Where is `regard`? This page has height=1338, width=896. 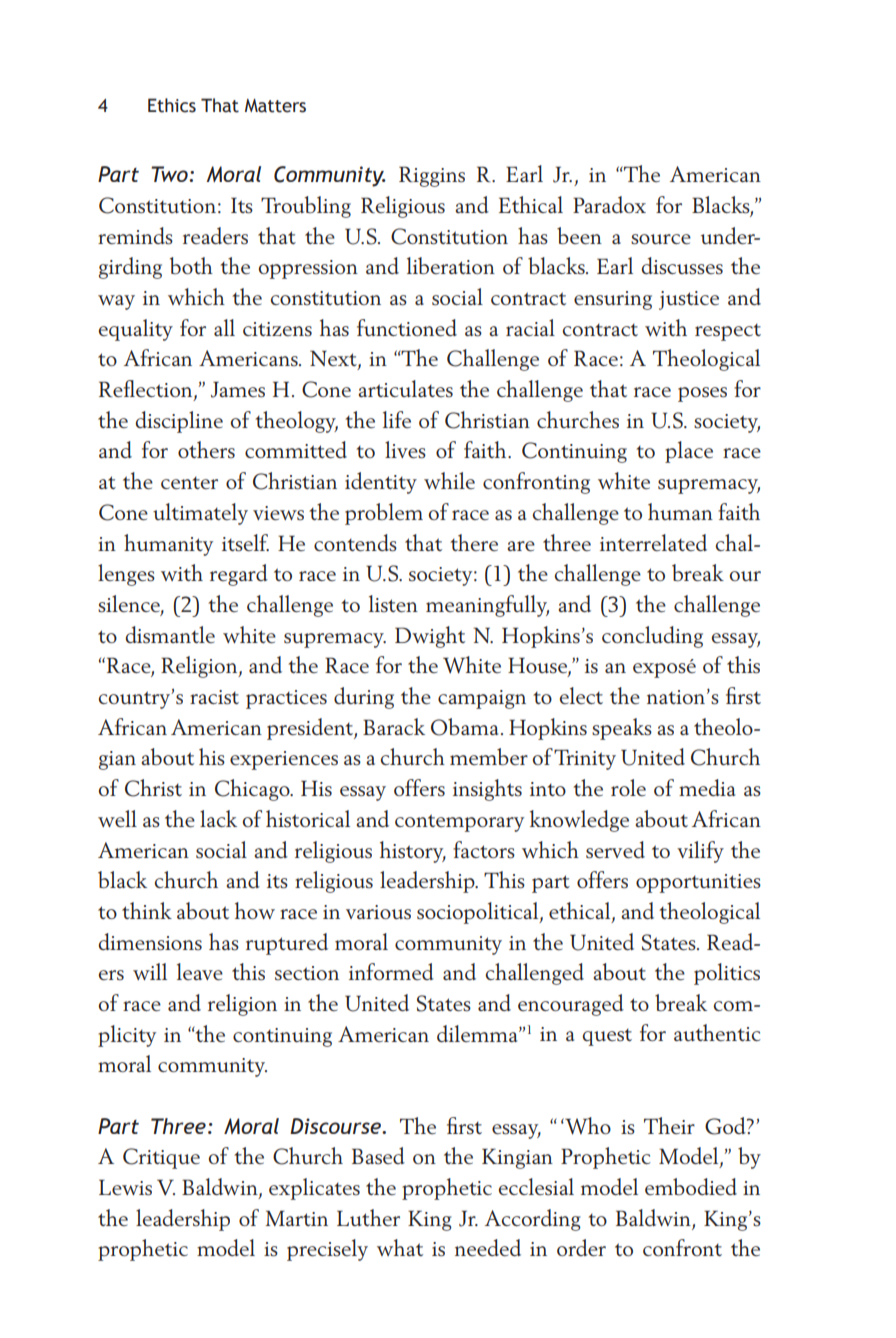
regard is located at coordinates (239, 575).
